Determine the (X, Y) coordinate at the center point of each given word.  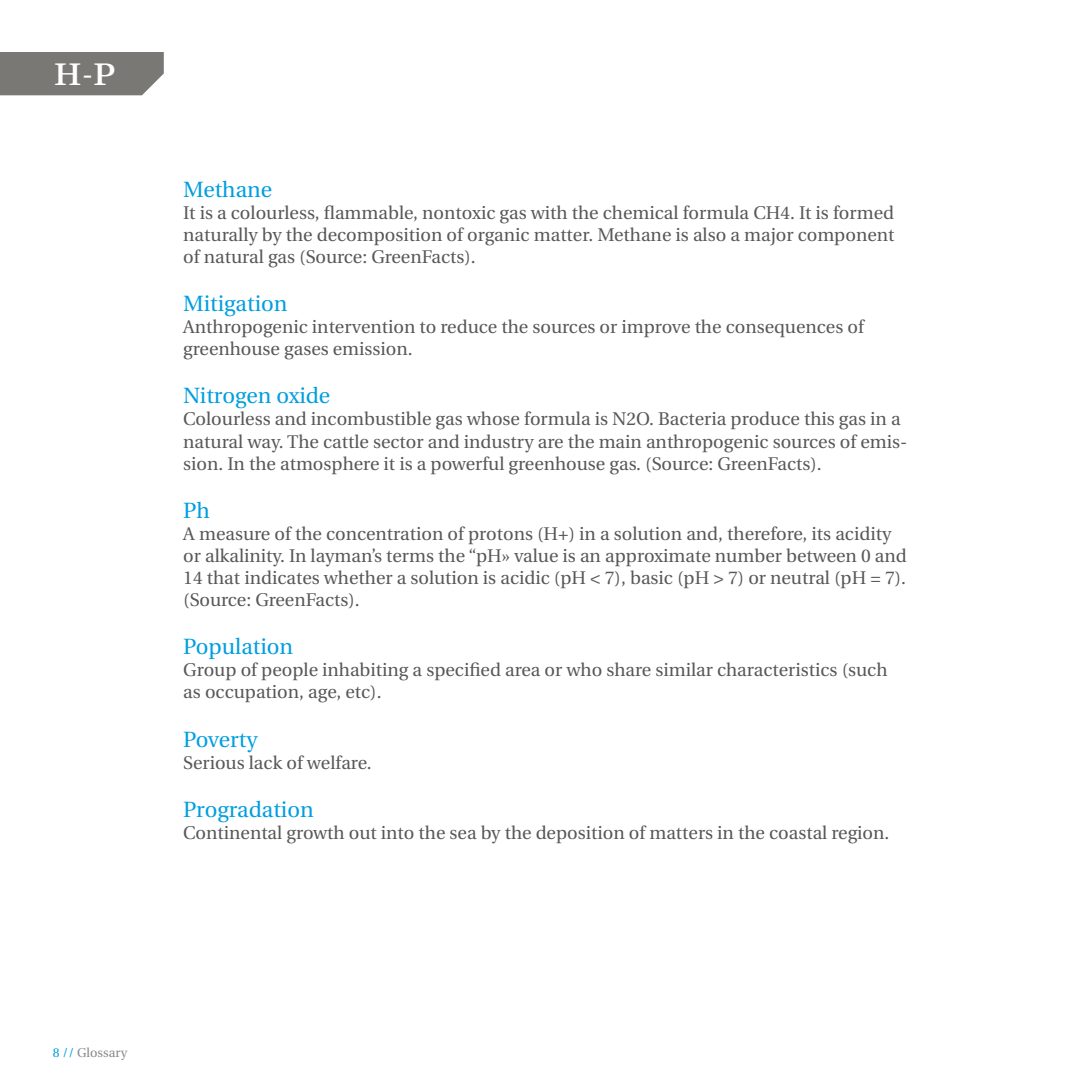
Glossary (102, 1054)
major (769, 237)
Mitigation (235, 305)
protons (501, 536)
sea (463, 834)
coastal (798, 832)
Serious (214, 762)
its (821, 533)
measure (235, 535)
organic (498, 237)
